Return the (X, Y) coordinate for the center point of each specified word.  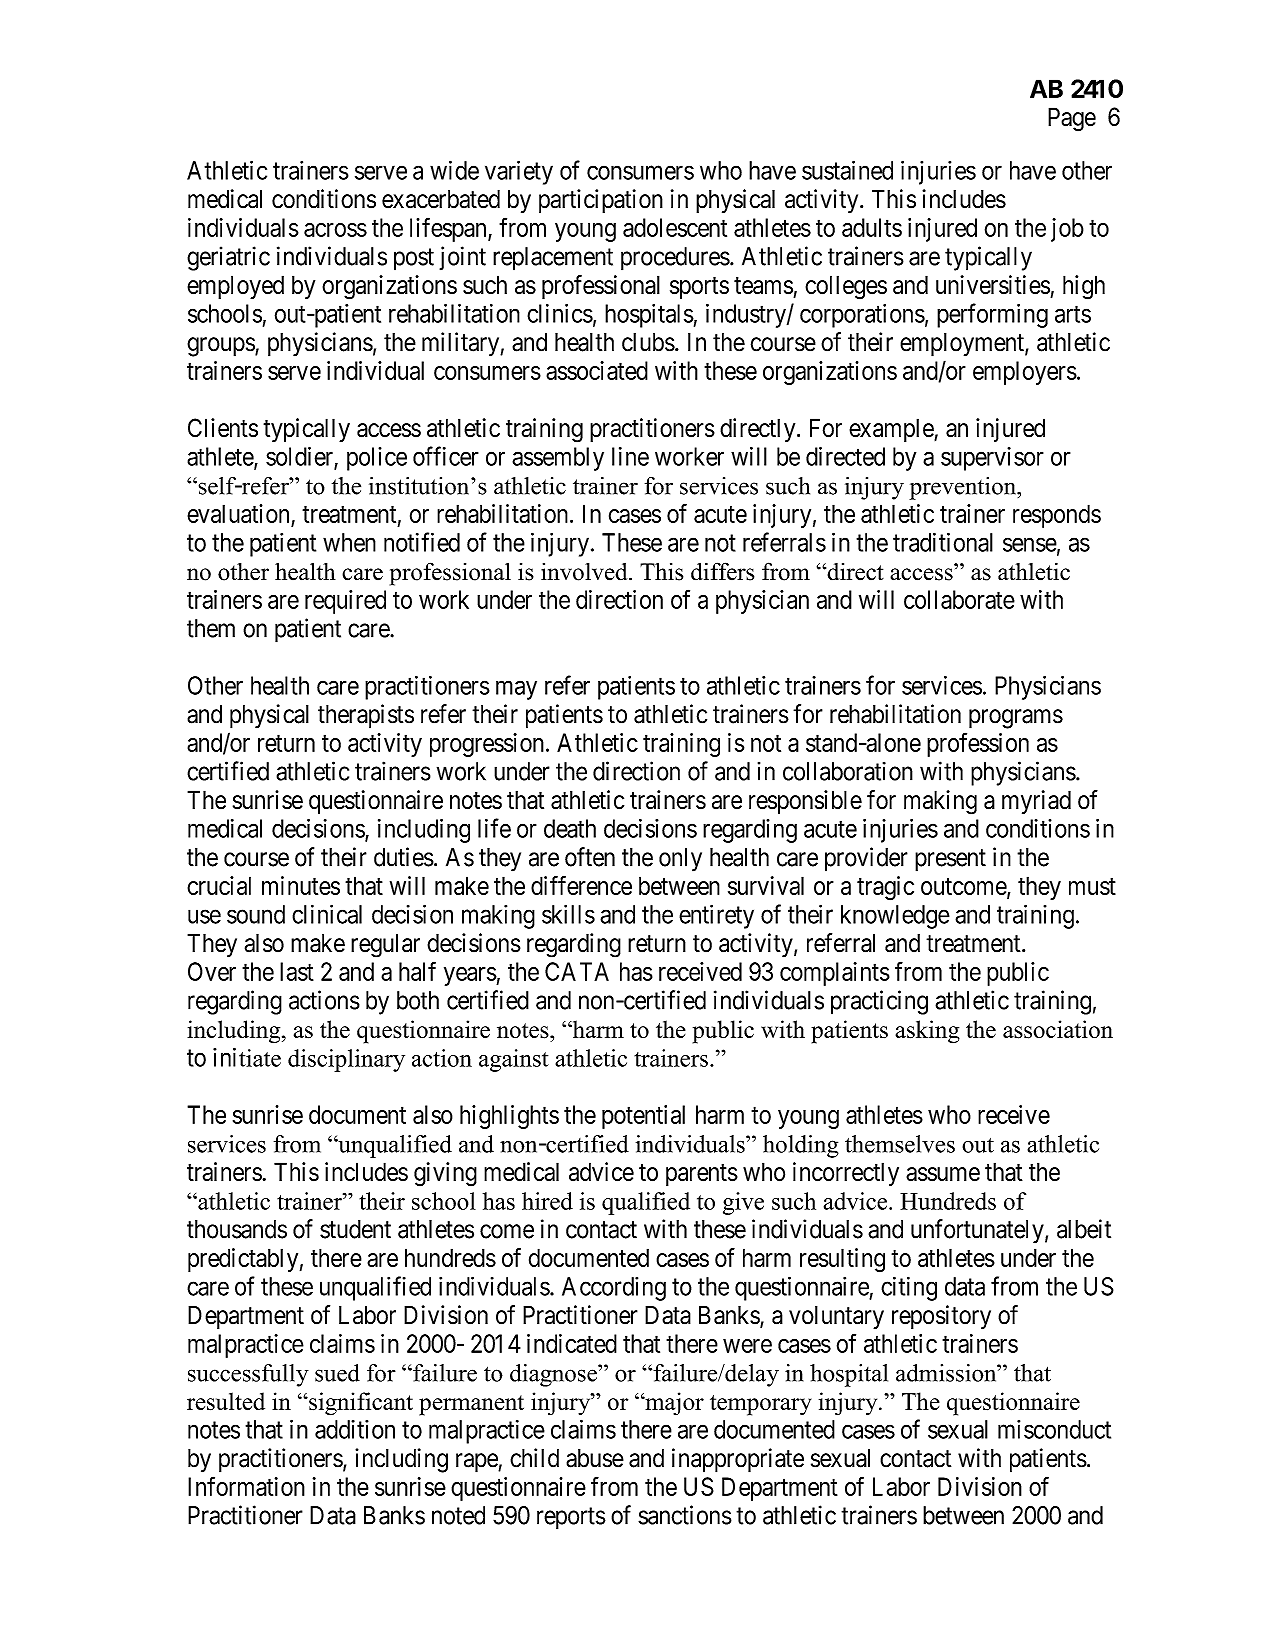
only (680, 860)
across (335, 230)
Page (1072, 119)
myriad (1036, 802)
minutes (301, 885)
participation (601, 201)
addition (355, 1429)
